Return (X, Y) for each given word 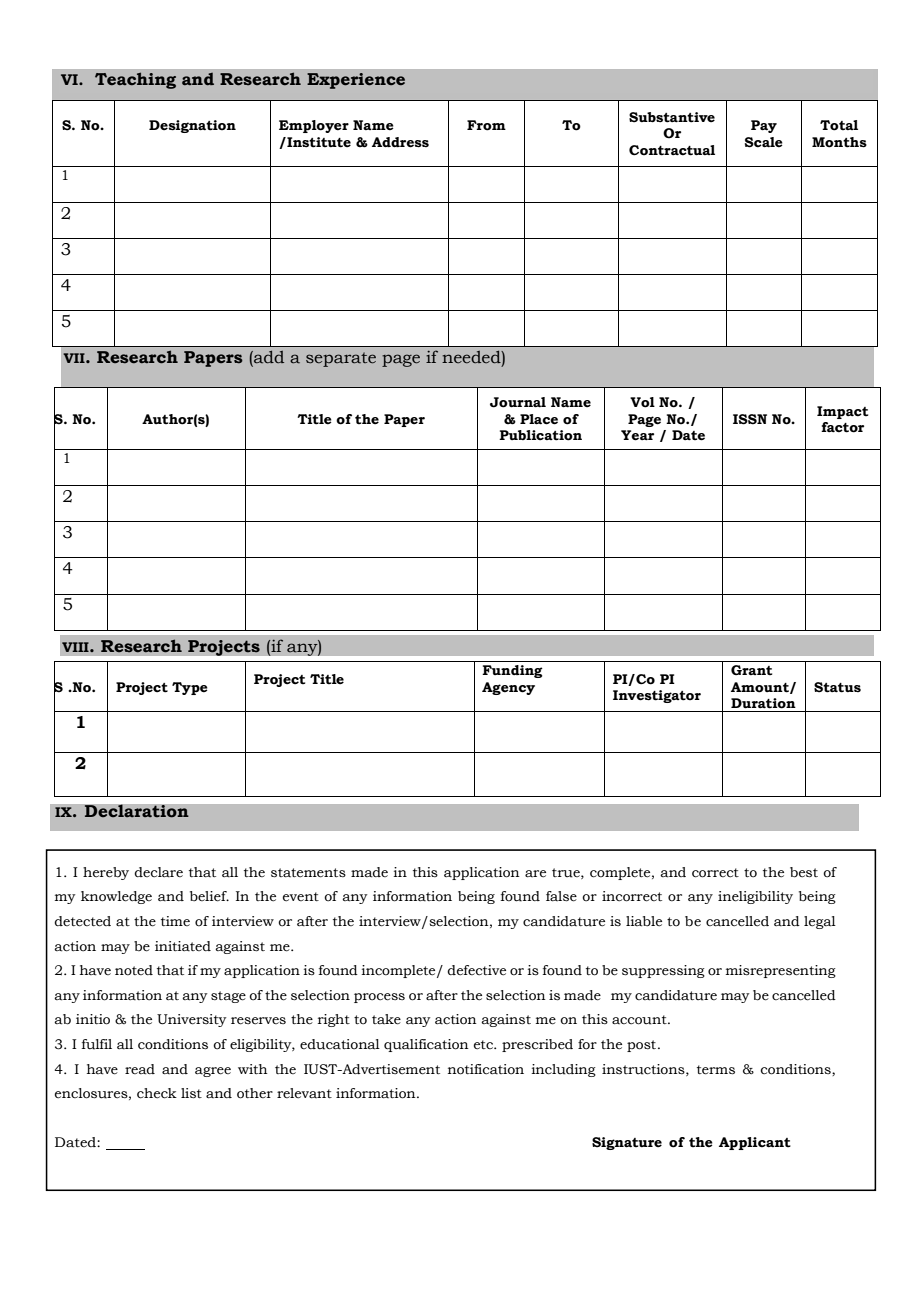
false (561, 896)
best (804, 872)
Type (190, 688)
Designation (192, 126)
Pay (764, 126)
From (486, 125)
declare (158, 872)
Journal (518, 402)
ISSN (750, 419)
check (157, 1093)
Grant (751, 670)
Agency (508, 688)
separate (341, 359)
